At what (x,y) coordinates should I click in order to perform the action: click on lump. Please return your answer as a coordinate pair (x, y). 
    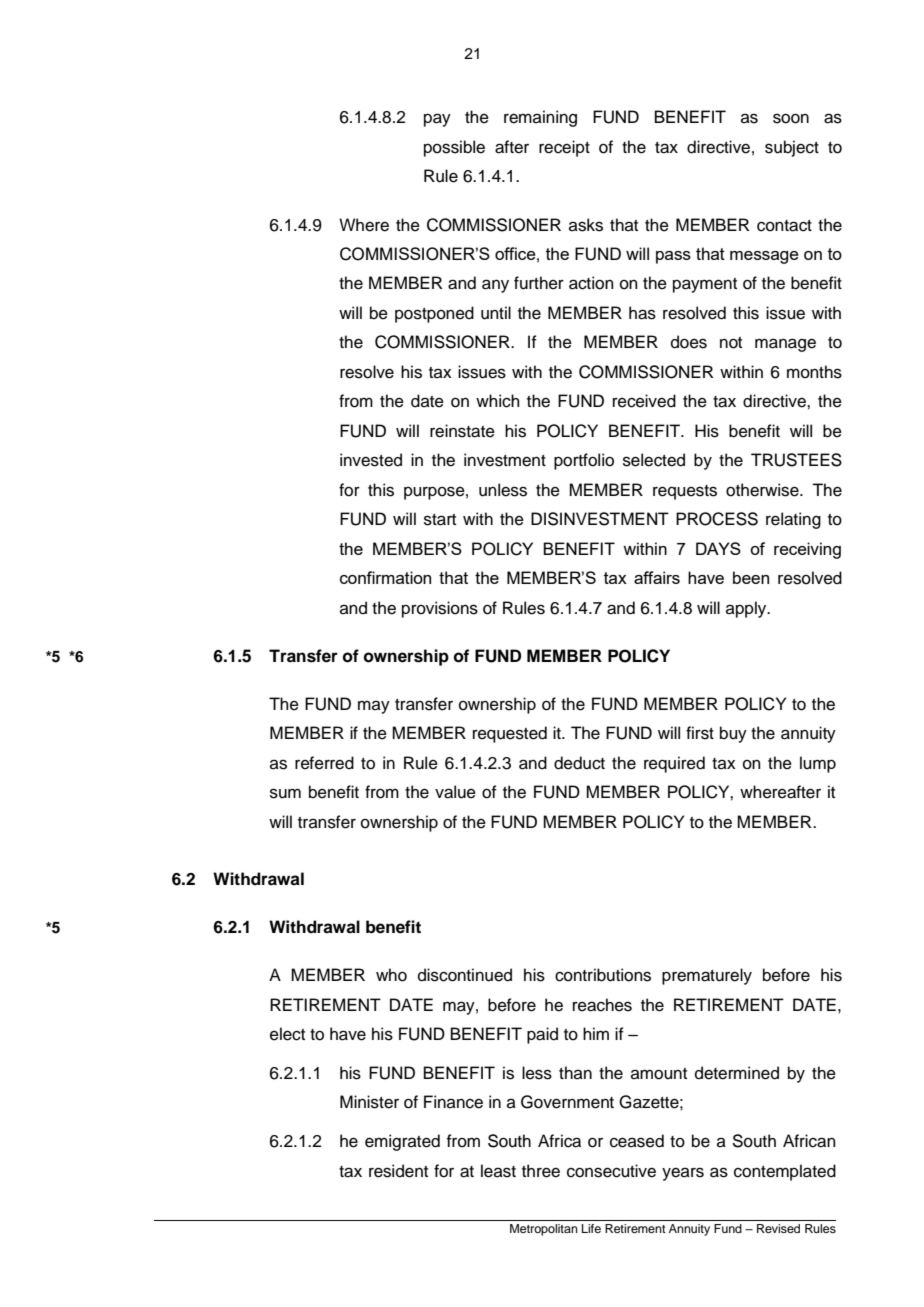
    Looking at the image, I should click on (818, 764).
